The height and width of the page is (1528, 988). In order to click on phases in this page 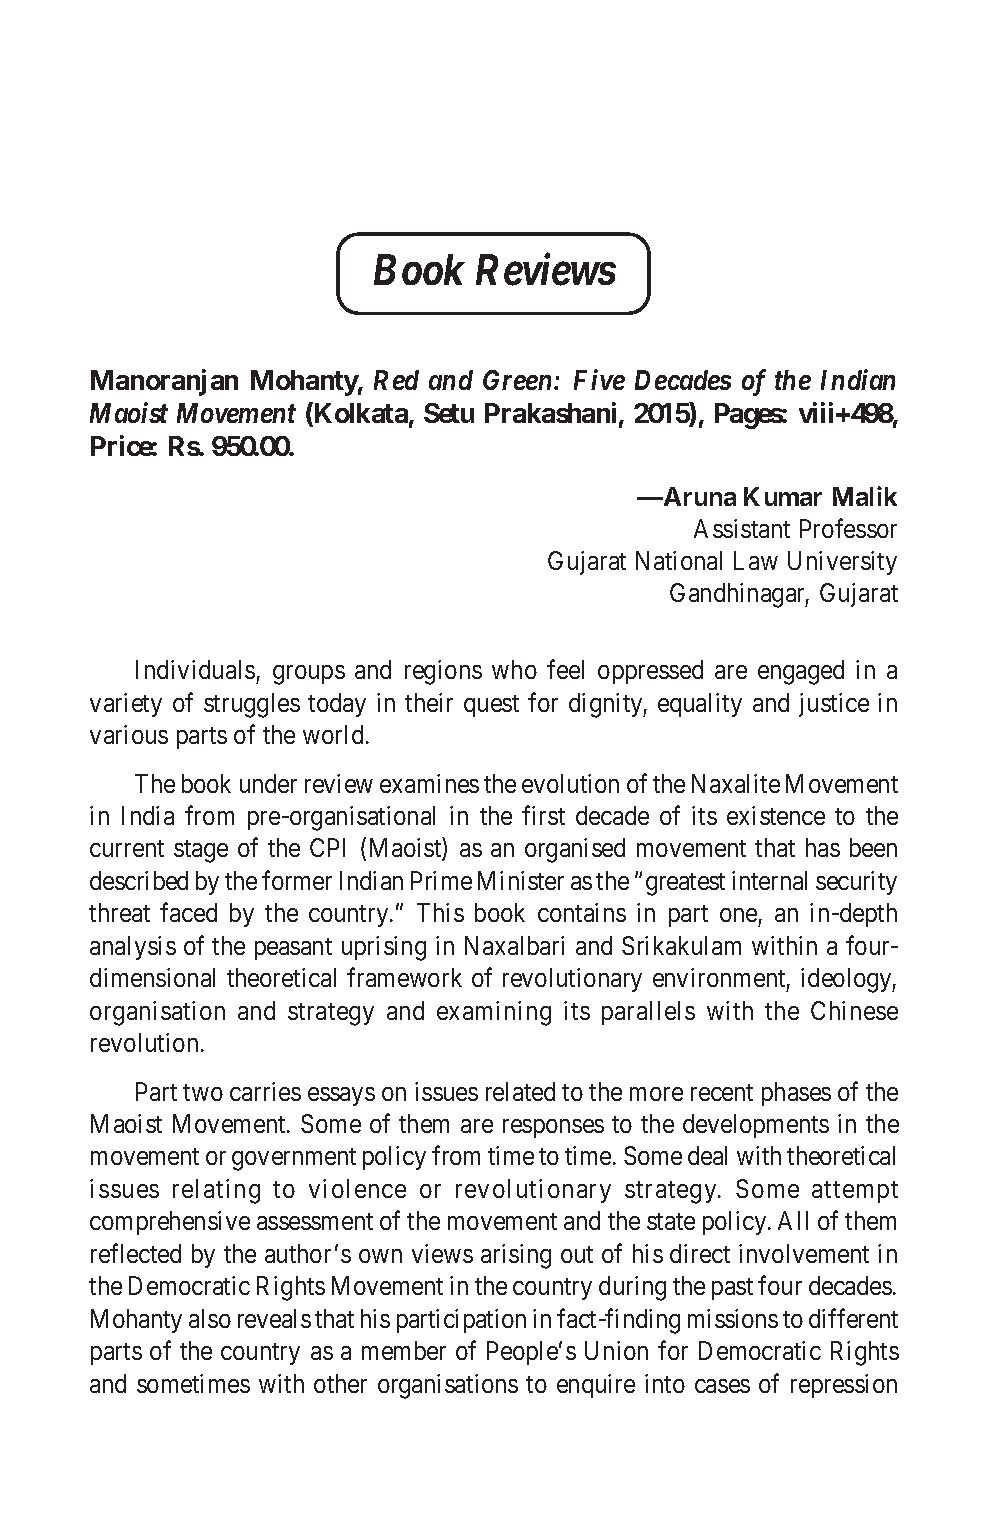, I will do `click(796, 1094)`.
